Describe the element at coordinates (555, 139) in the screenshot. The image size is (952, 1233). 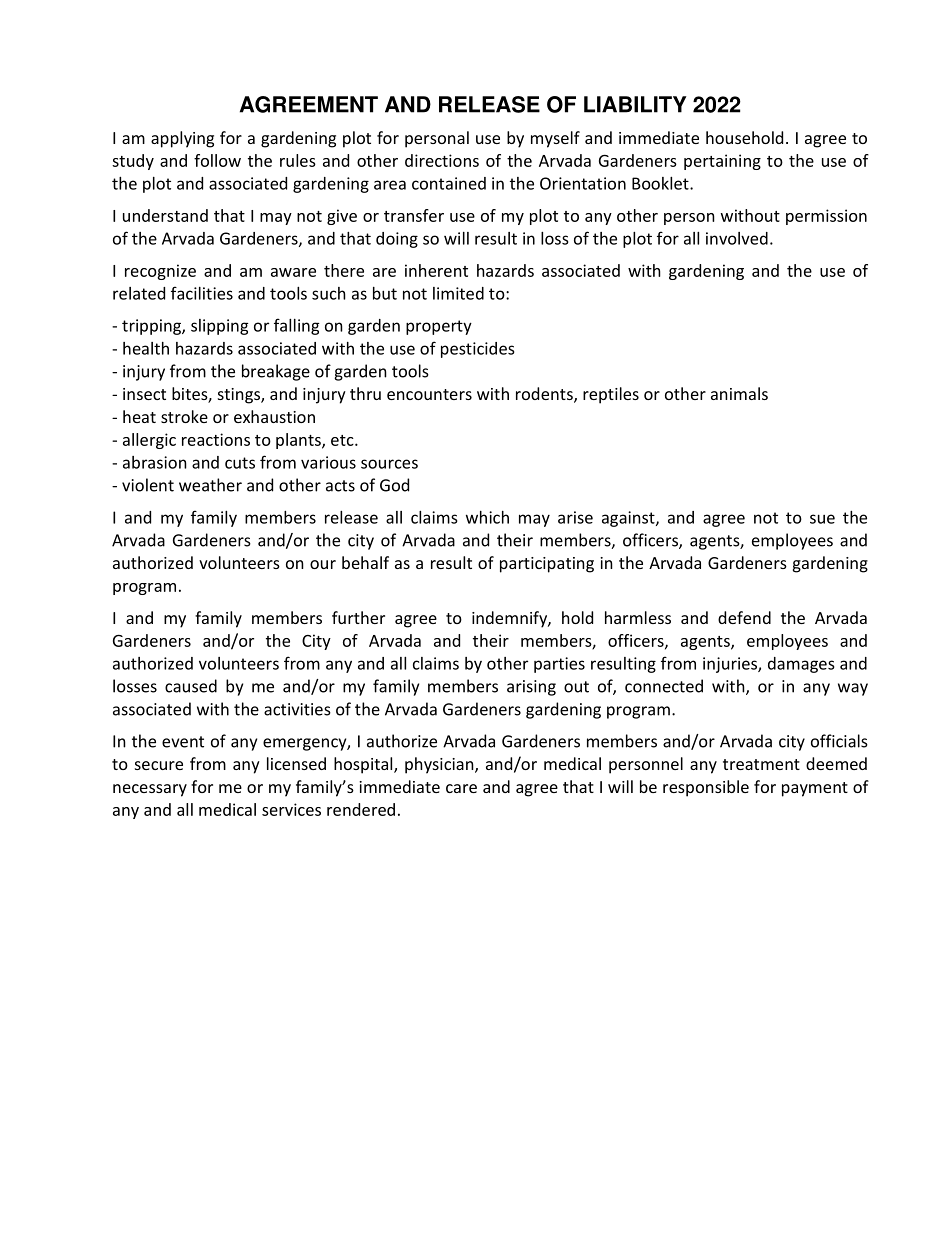
I see `myself` at that location.
